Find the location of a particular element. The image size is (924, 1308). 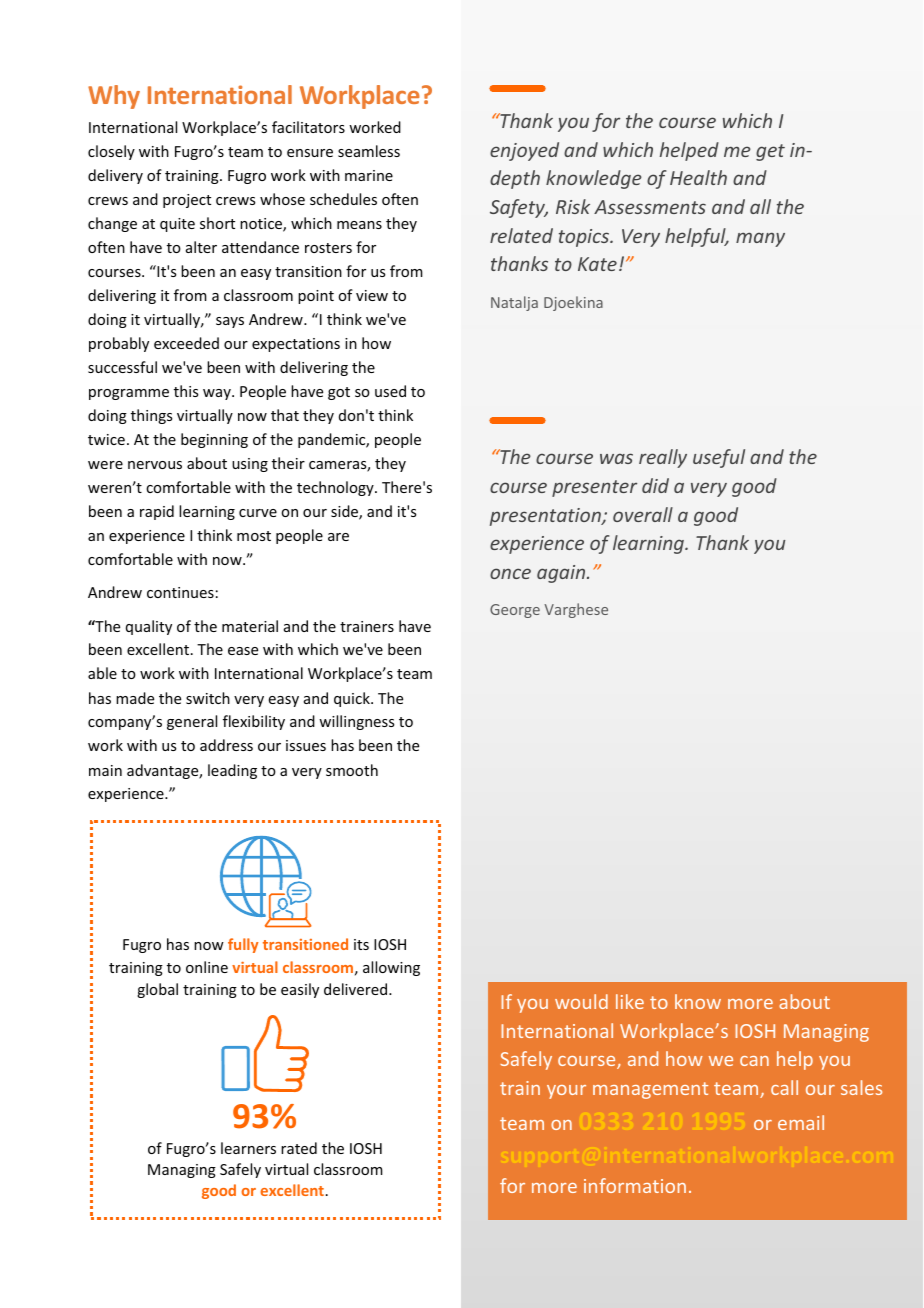

used is located at coordinates (390, 391).
